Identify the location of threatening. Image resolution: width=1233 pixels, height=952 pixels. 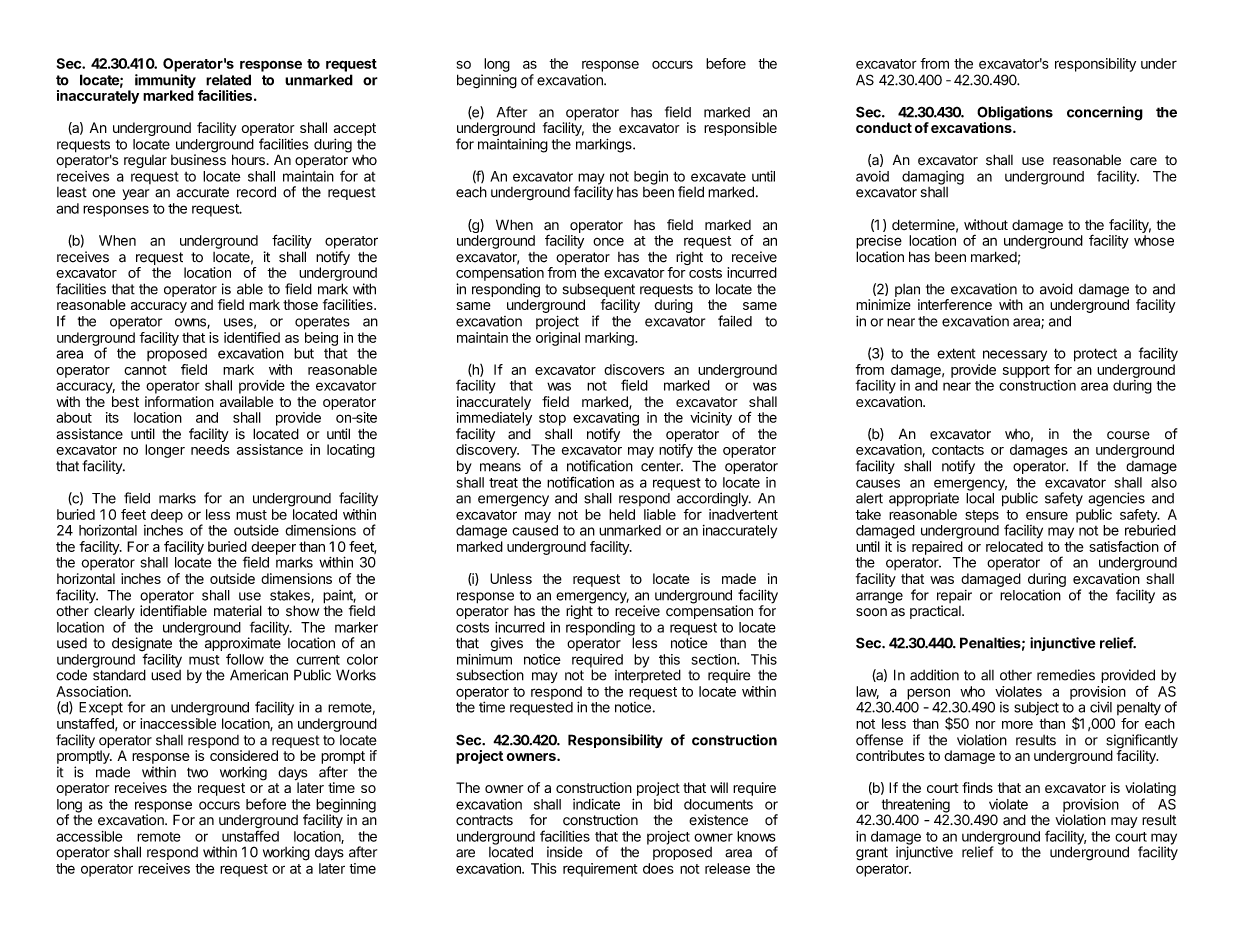
(914, 806).
